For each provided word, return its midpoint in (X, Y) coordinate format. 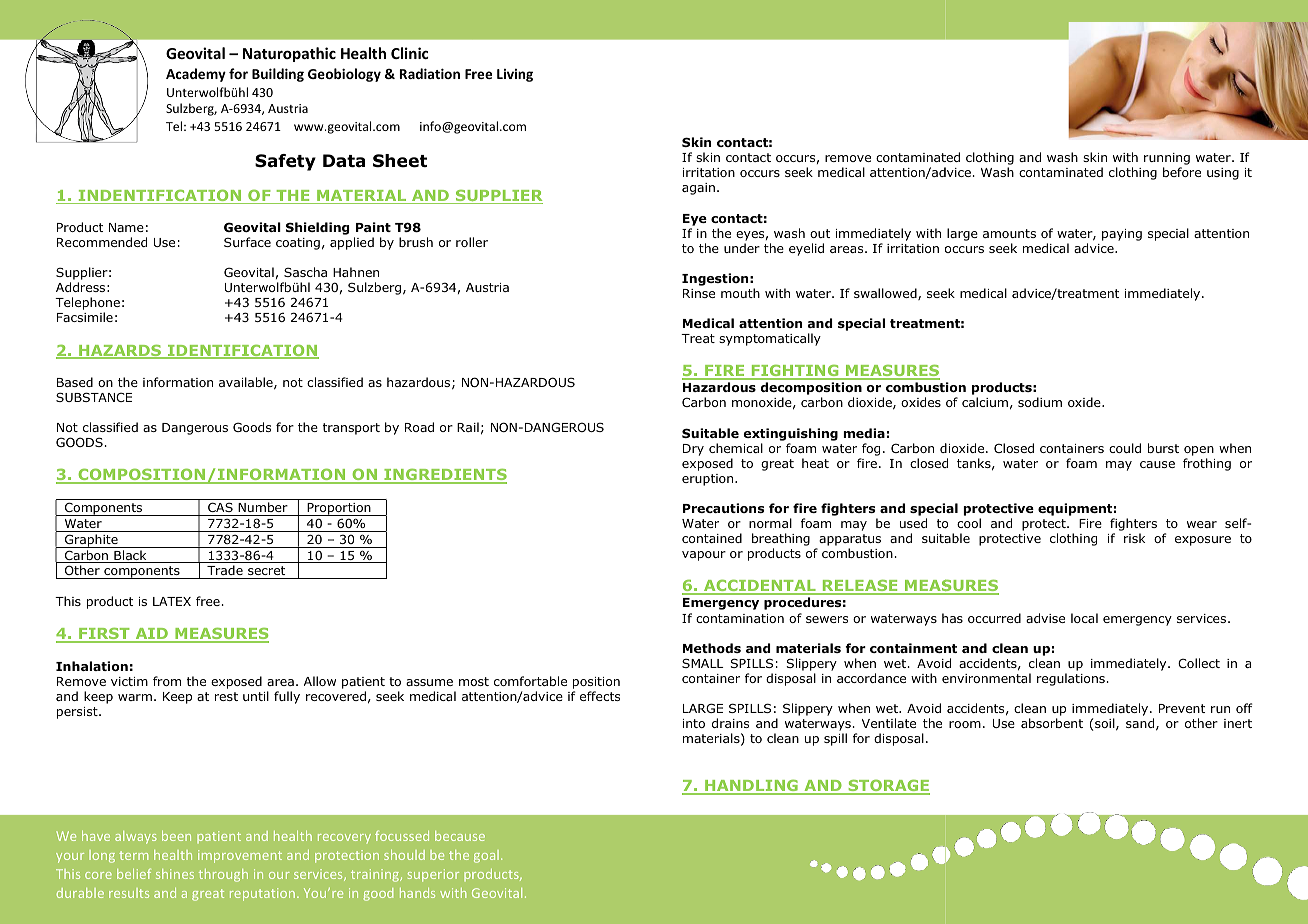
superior (433, 875)
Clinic (410, 53)
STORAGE (888, 787)
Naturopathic (289, 54)
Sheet (400, 161)
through (223, 875)
